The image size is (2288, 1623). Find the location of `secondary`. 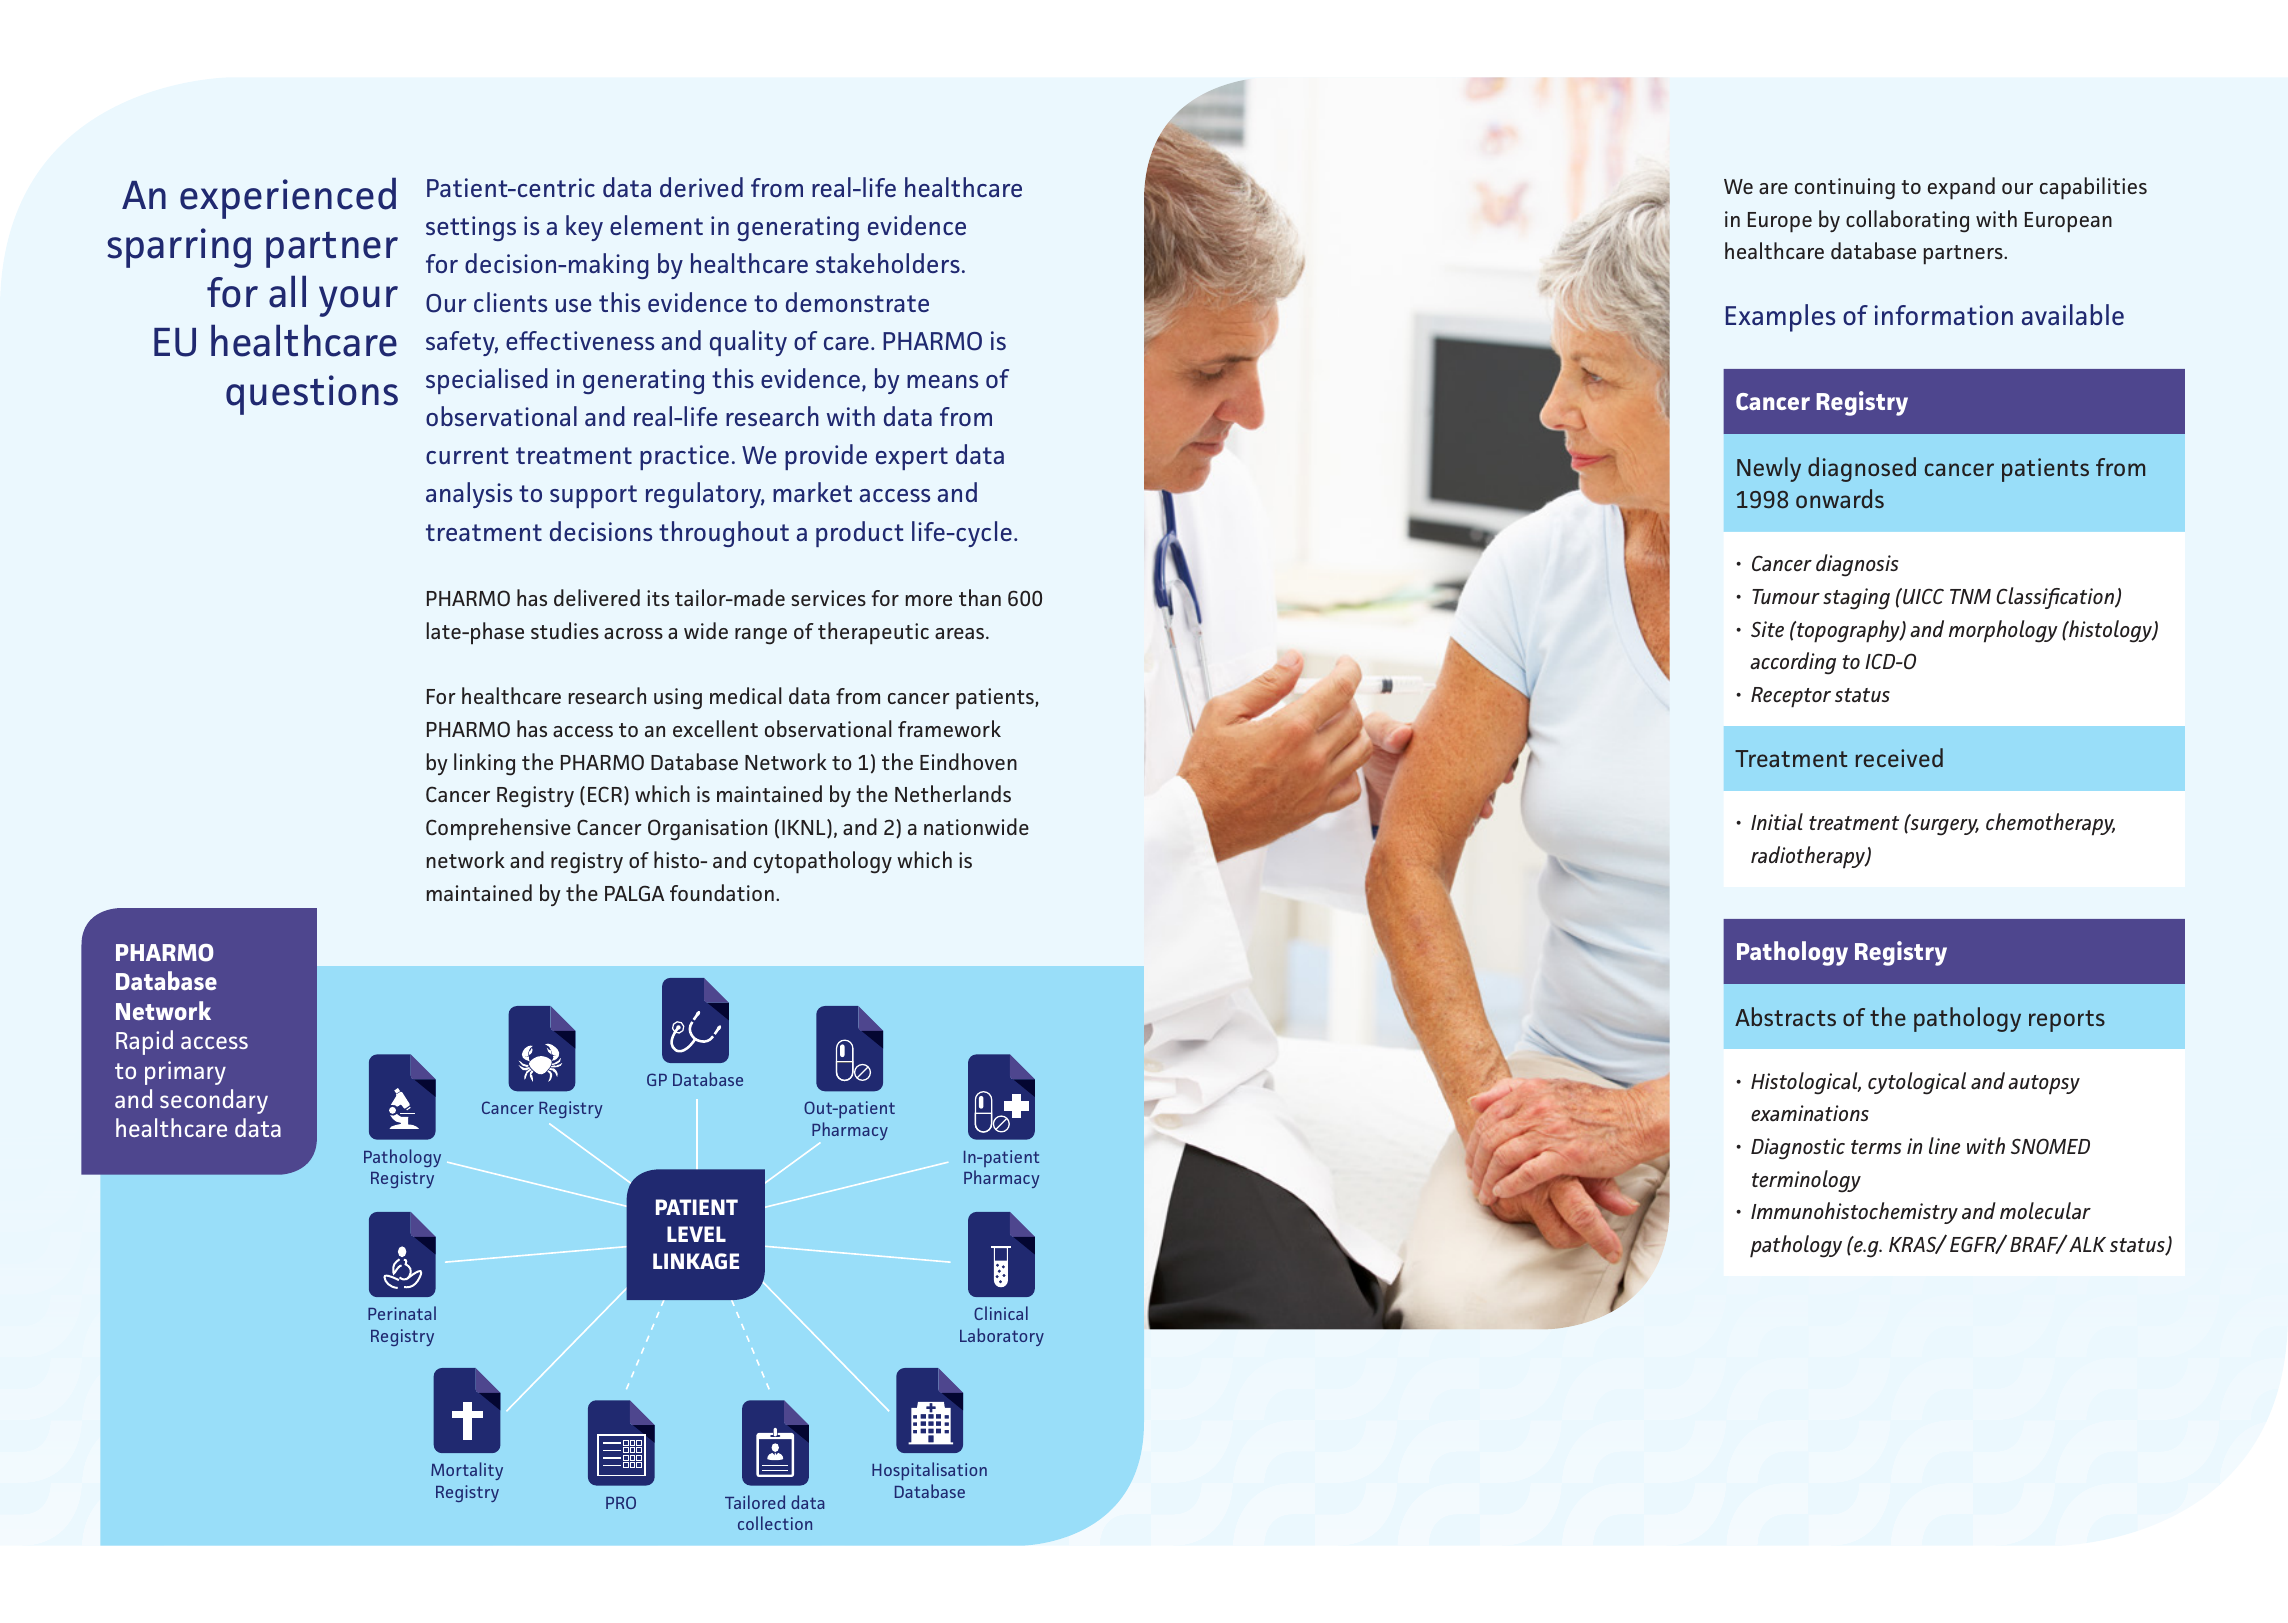

secondary is located at coordinates (214, 1101).
